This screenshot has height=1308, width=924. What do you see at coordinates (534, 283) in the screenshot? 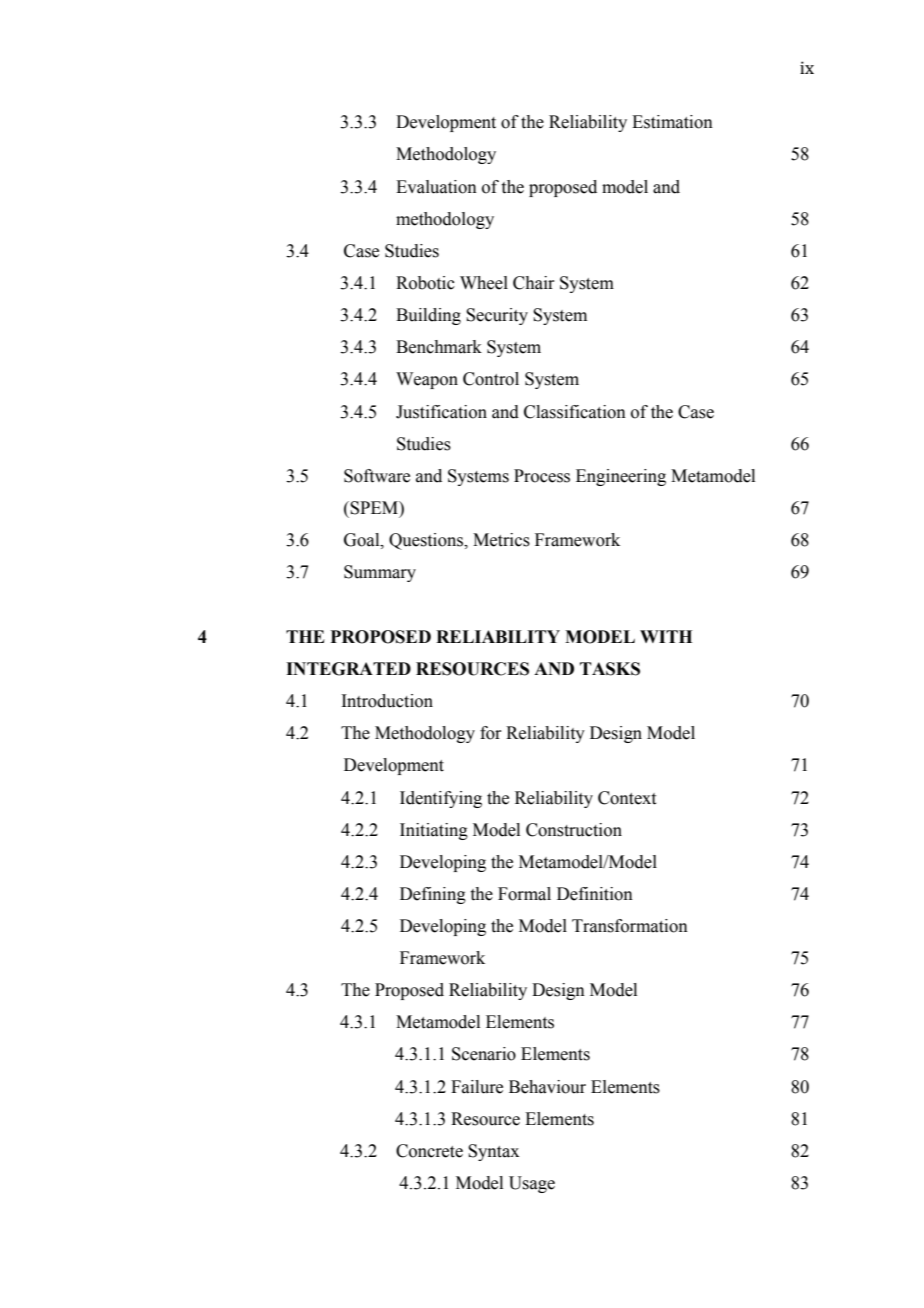
I see `Chair` at bounding box center [534, 283].
